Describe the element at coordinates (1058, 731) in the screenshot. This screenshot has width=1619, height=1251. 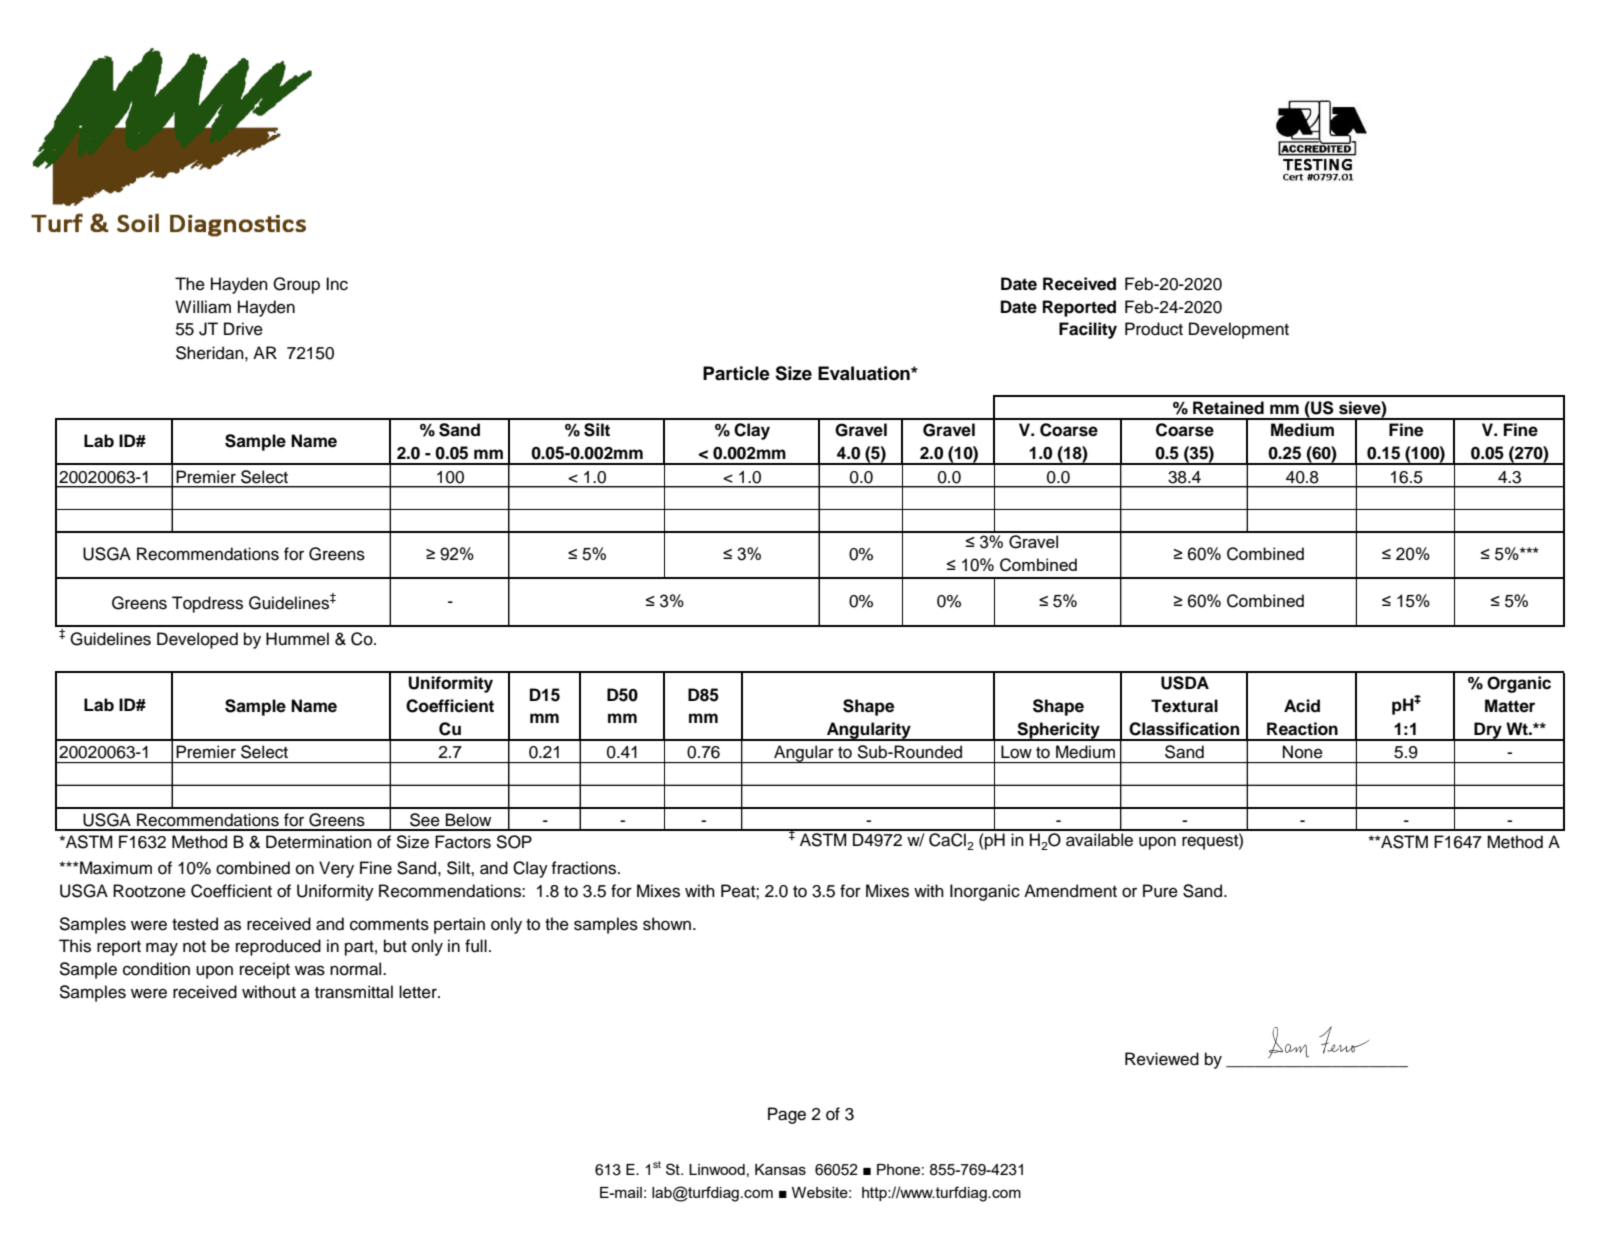
I see `Sphericity` at that location.
